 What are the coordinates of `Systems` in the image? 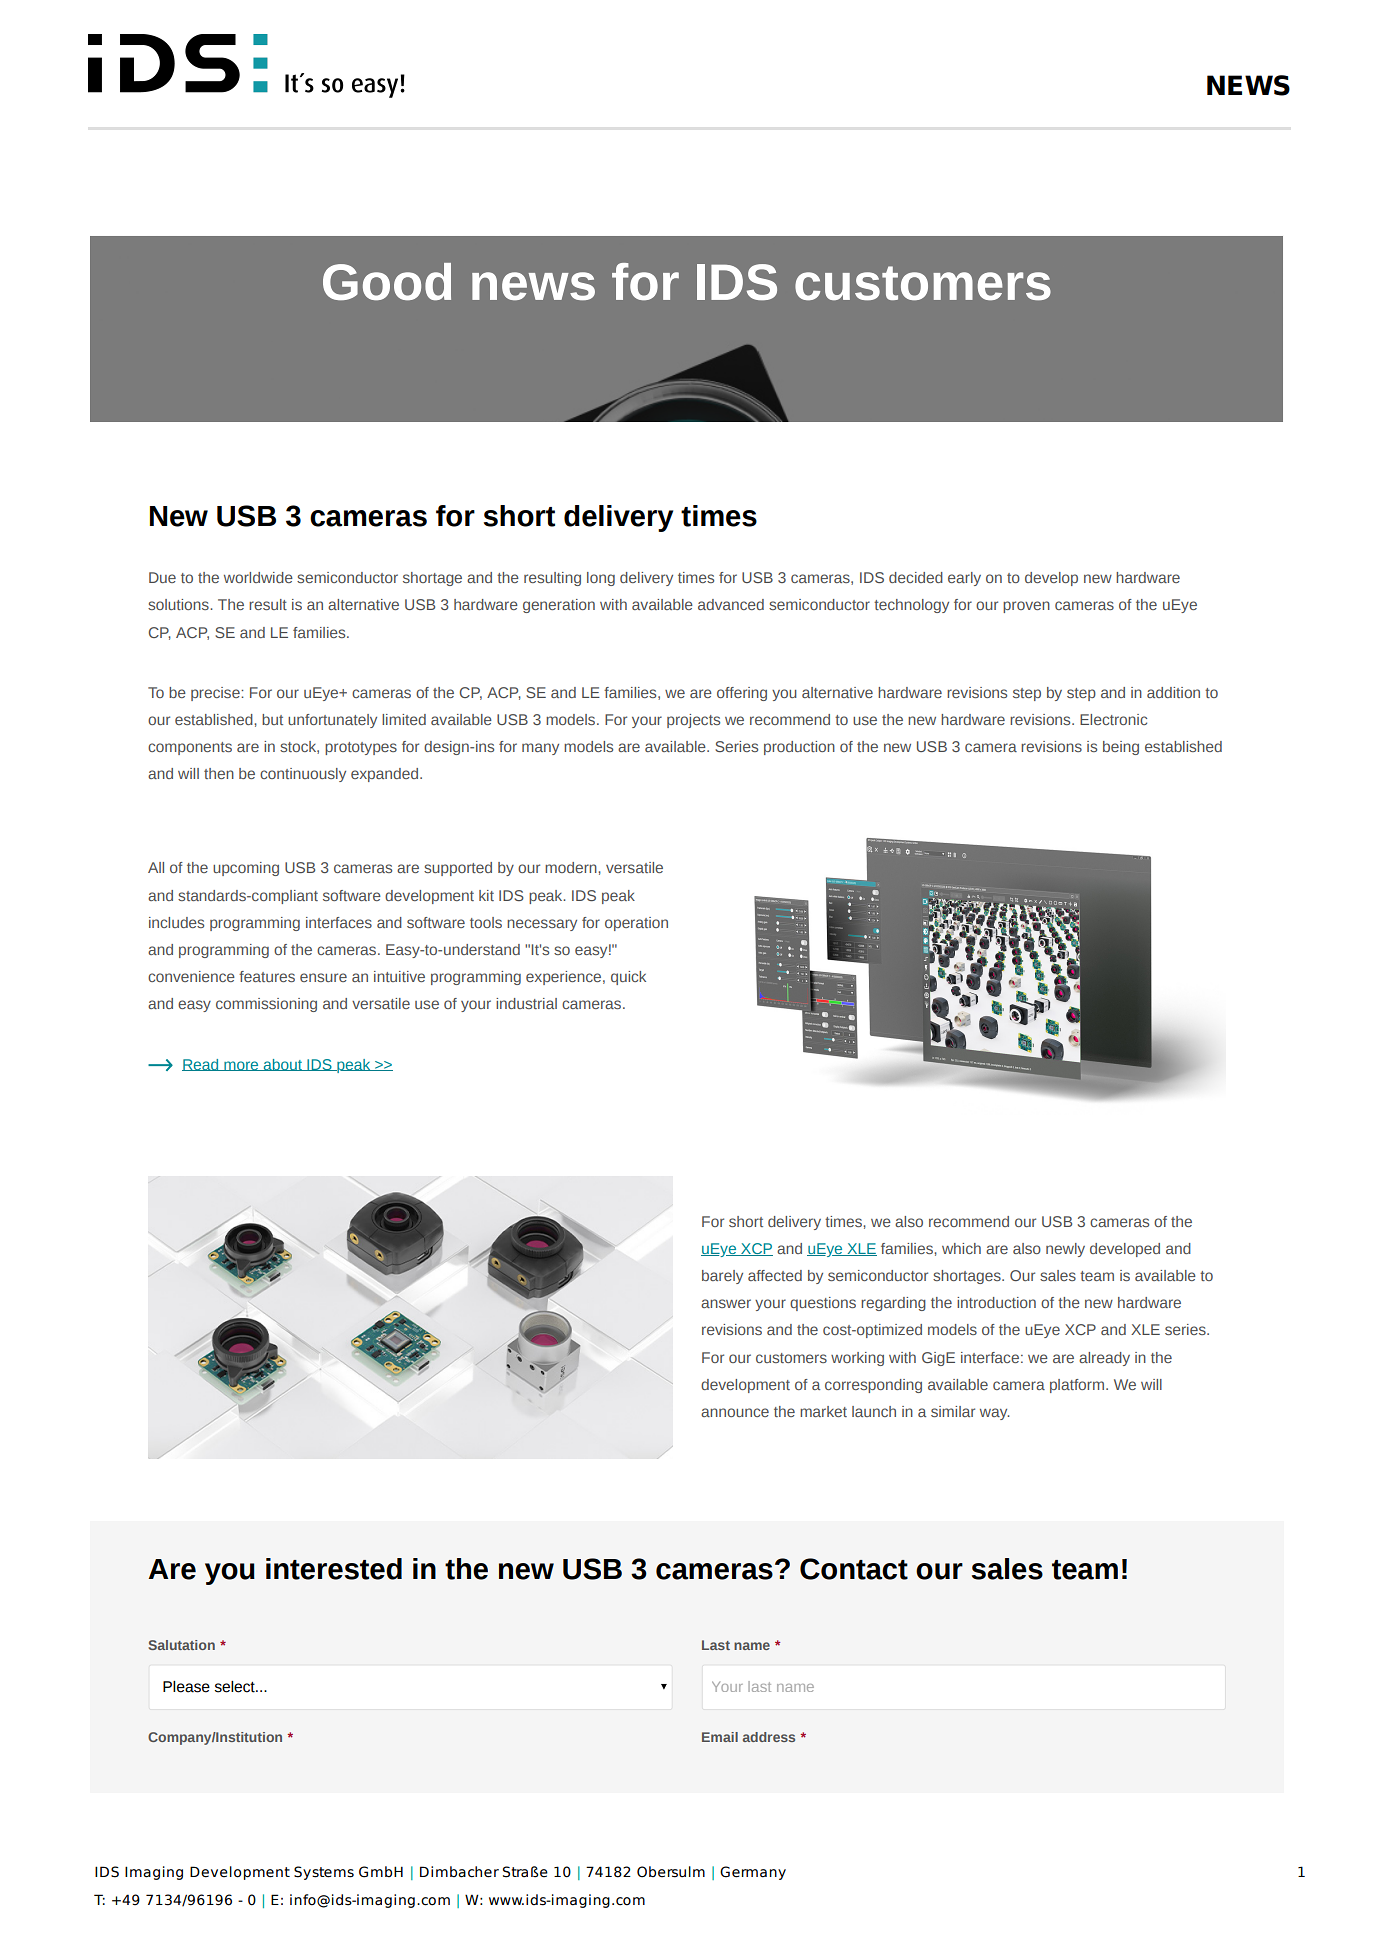 It's located at (324, 1873).
